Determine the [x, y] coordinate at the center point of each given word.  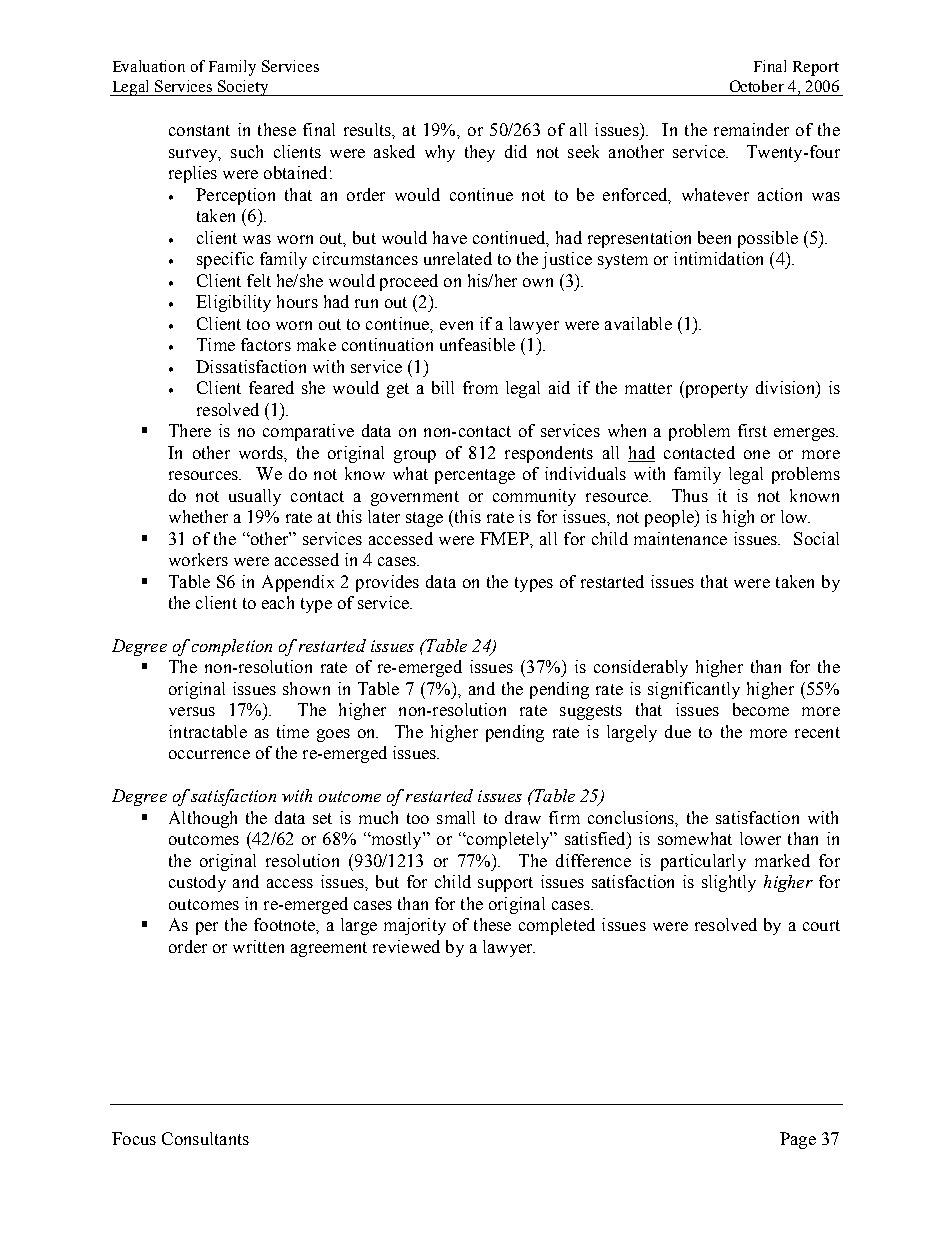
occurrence [209, 754]
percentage [475, 476]
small [456, 817]
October [757, 86]
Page [798, 1140]
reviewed [406, 946]
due [678, 731]
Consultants [205, 1138]
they [480, 153]
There [190, 430]
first [752, 430]
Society [243, 88]
